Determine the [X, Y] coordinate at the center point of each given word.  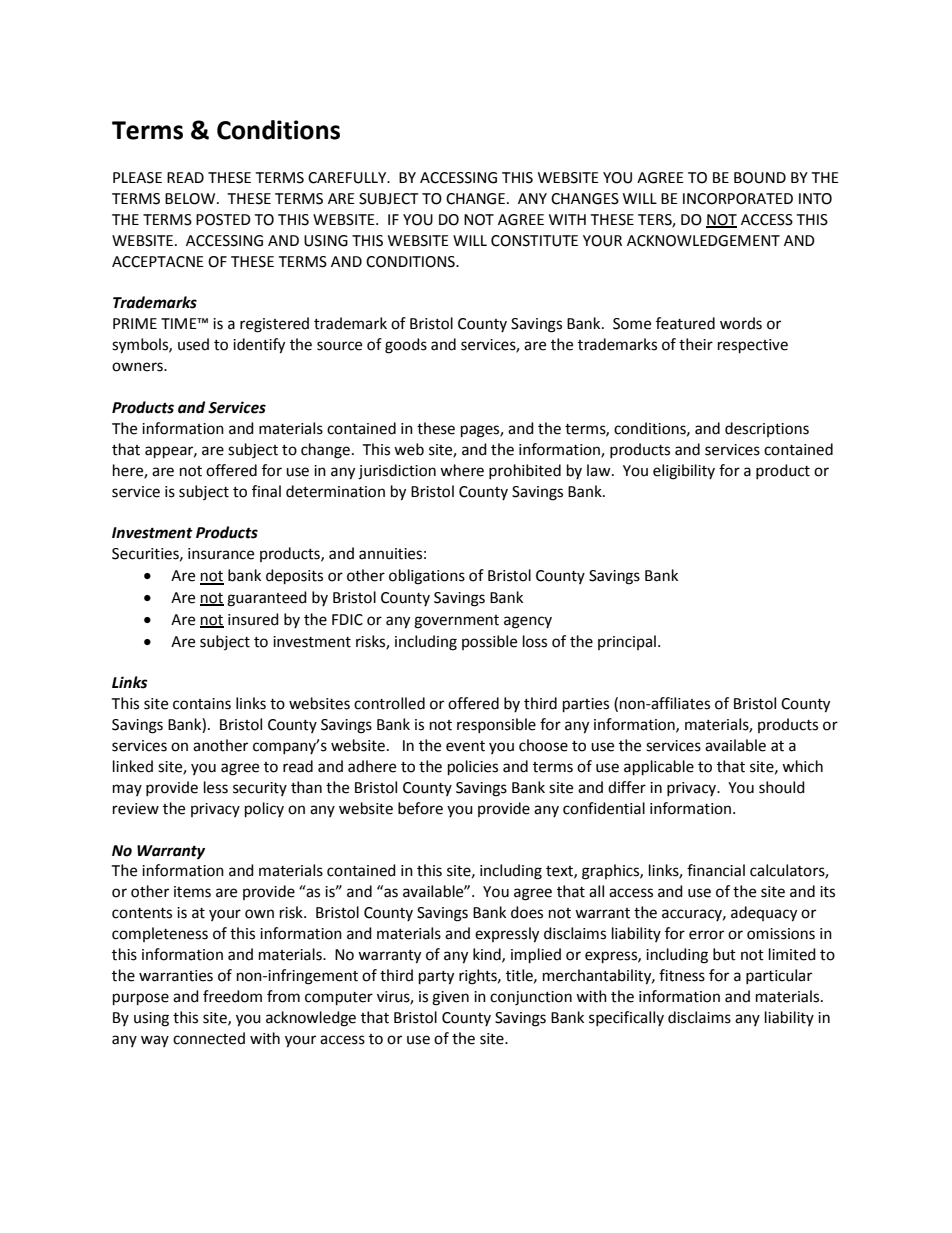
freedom [232, 996]
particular [779, 976]
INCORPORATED [738, 199]
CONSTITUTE [534, 241]
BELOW [191, 199]
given [450, 998]
